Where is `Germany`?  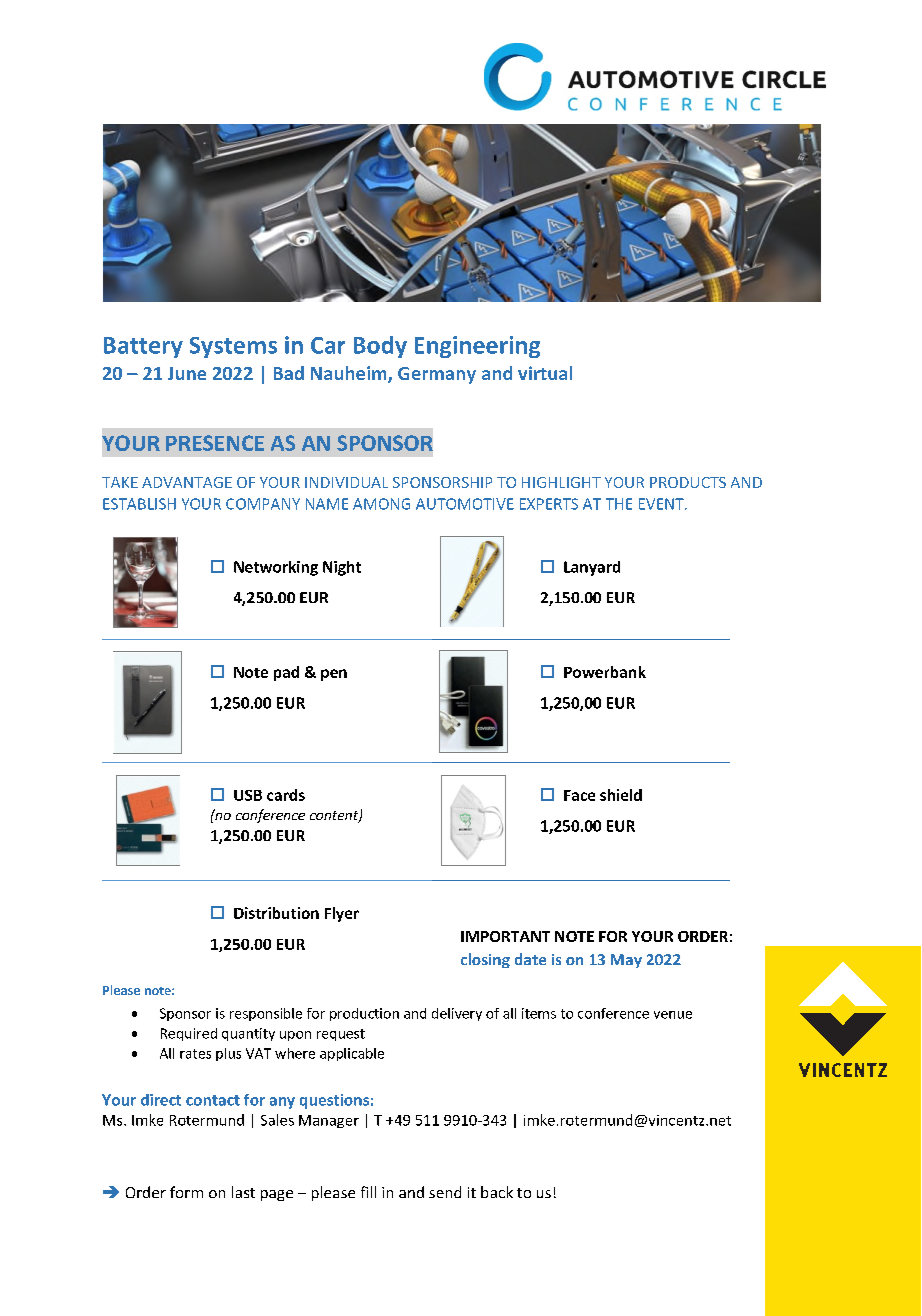
Germany is located at coordinates (437, 375).
